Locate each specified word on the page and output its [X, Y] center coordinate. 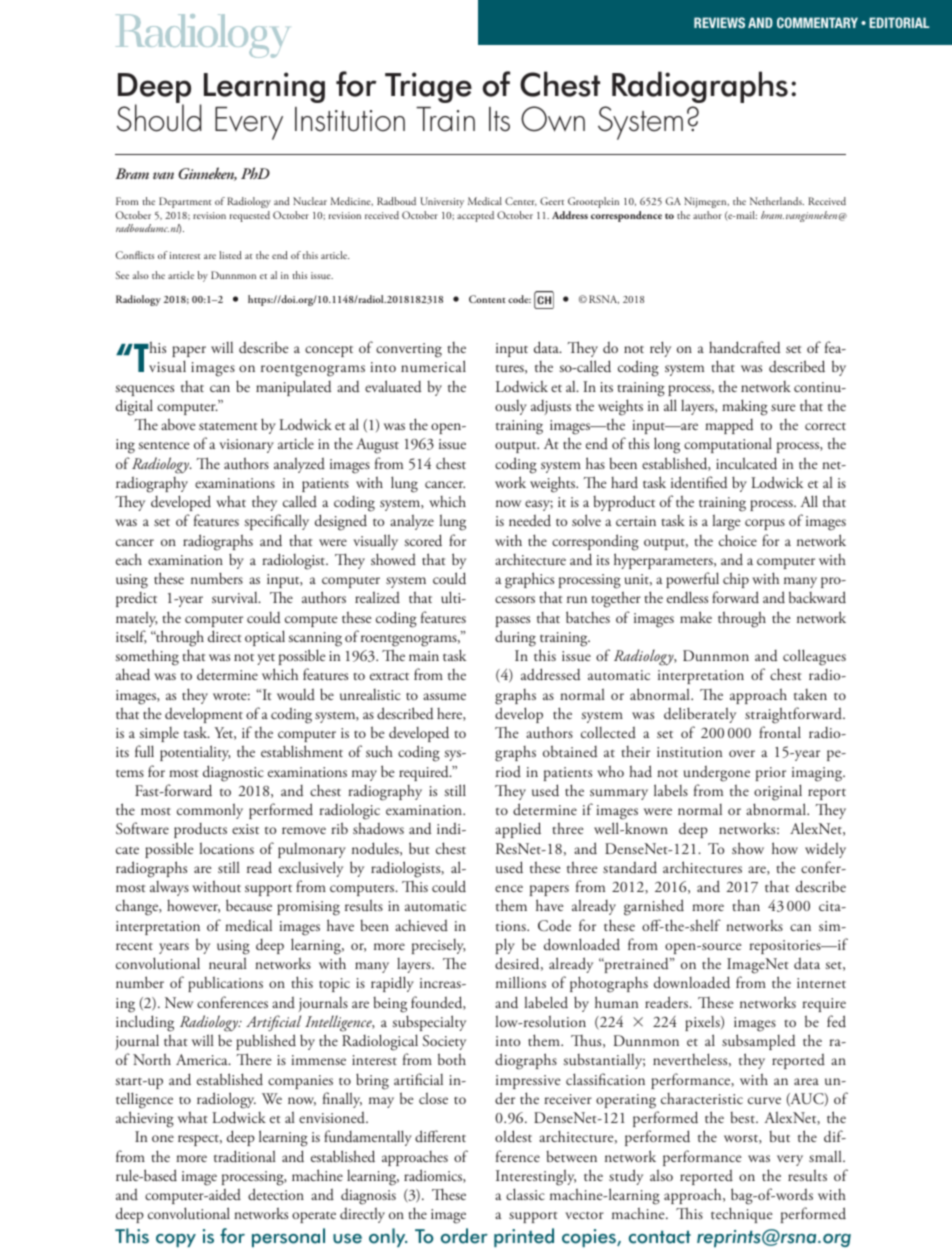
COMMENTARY [817, 22]
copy [176, 1240]
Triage [428, 87]
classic [525, 1194]
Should [159, 118]
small [826, 1156]
